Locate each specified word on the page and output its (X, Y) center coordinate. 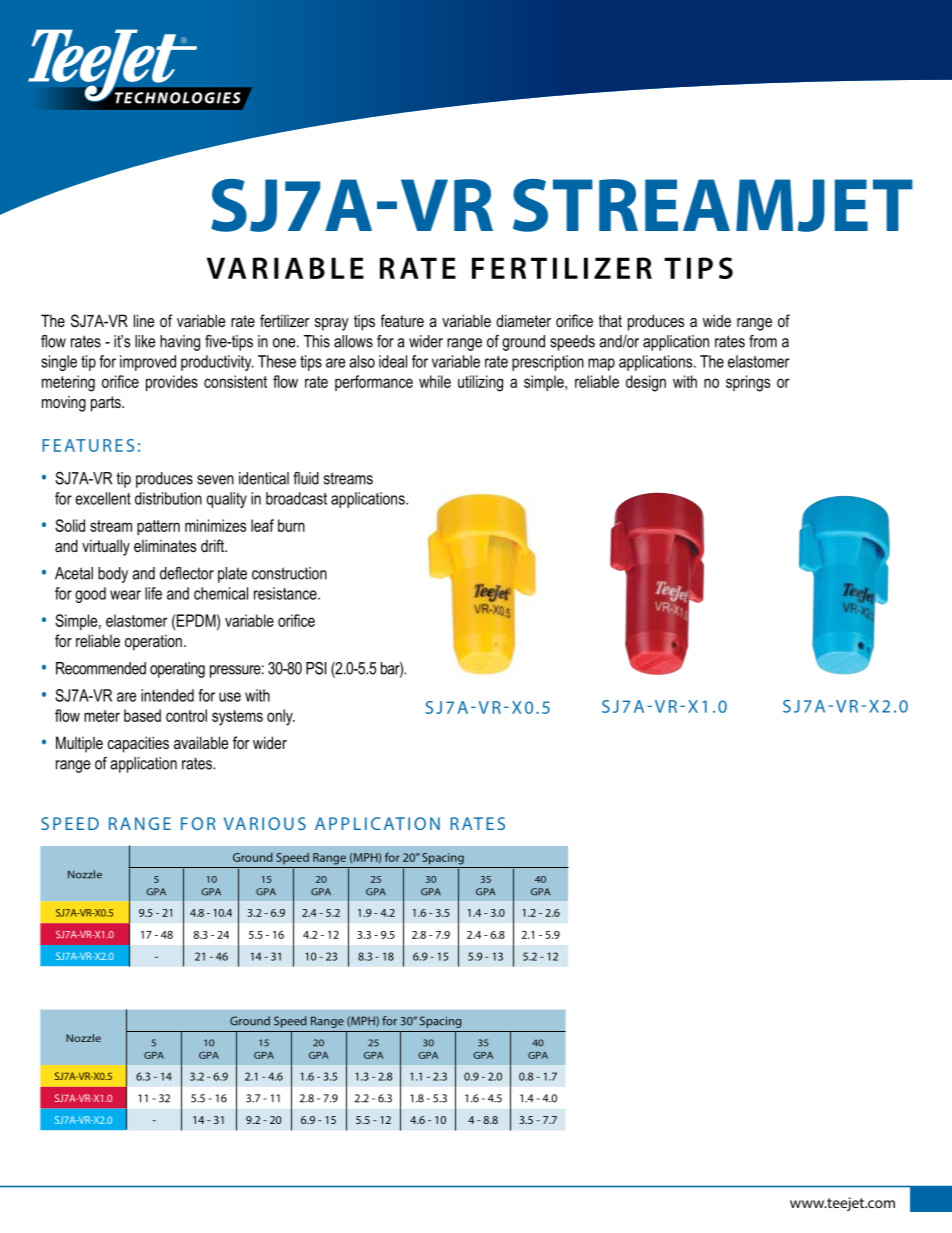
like (145, 341)
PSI (316, 668)
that (610, 321)
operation (153, 642)
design (646, 383)
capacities (138, 744)
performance (374, 383)
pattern (158, 527)
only (281, 717)
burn (291, 525)
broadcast (296, 498)
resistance (286, 593)
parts (107, 404)
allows (353, 341)
